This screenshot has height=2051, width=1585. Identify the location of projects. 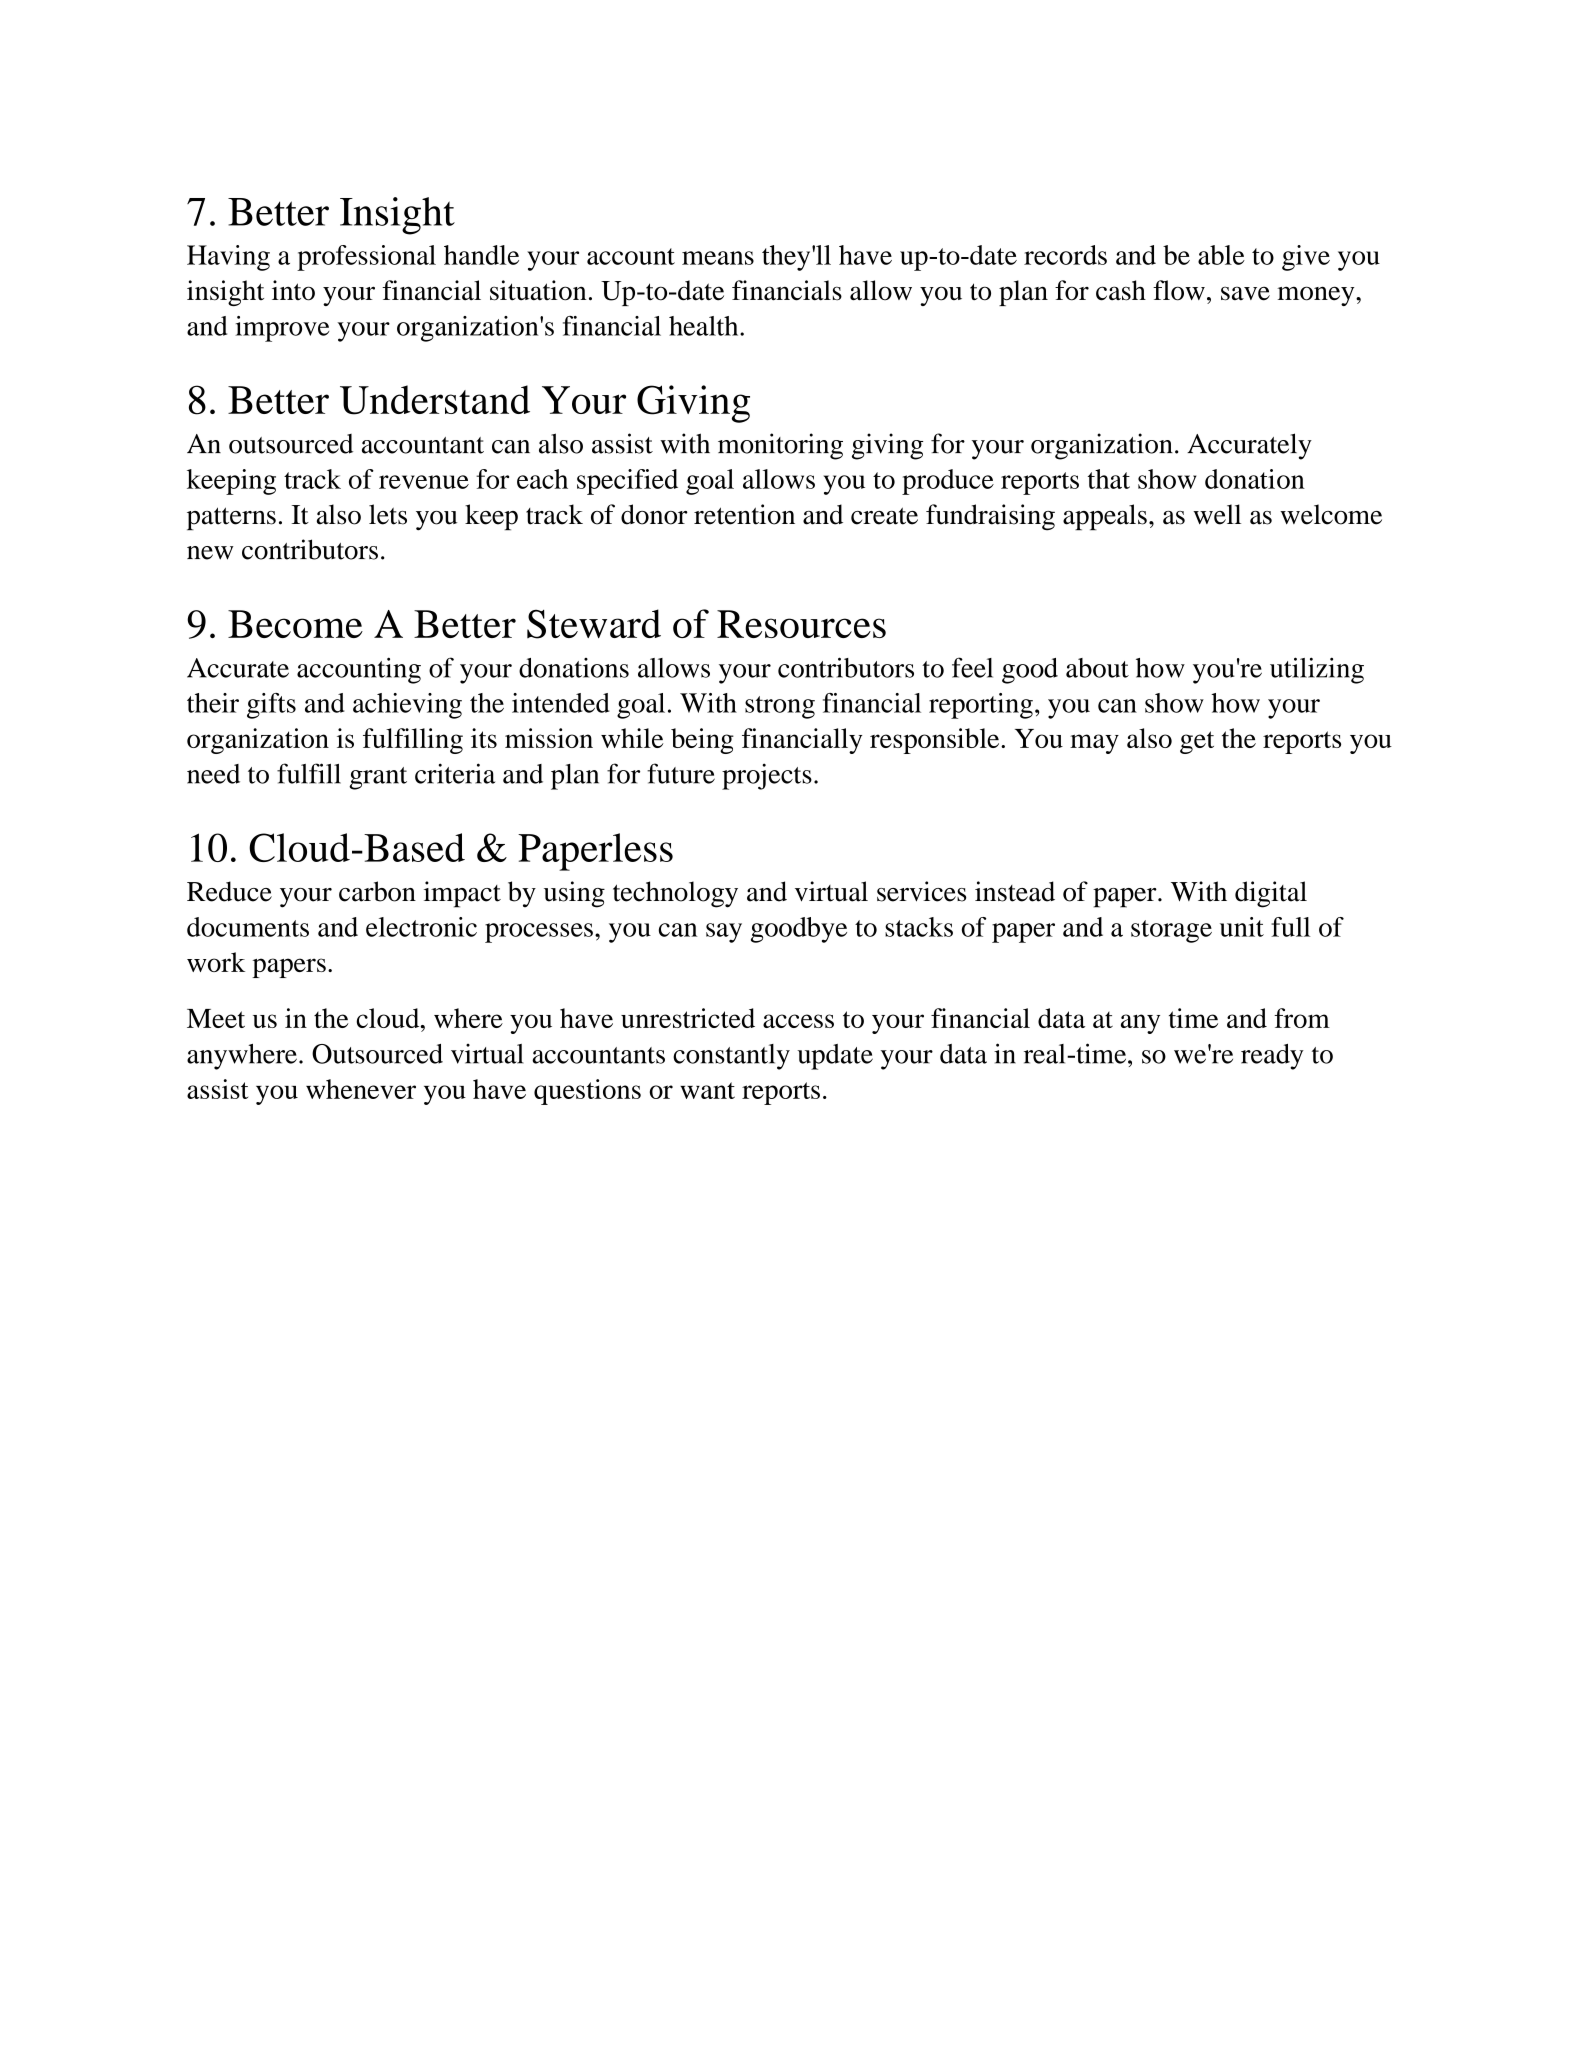
(767, 776).
